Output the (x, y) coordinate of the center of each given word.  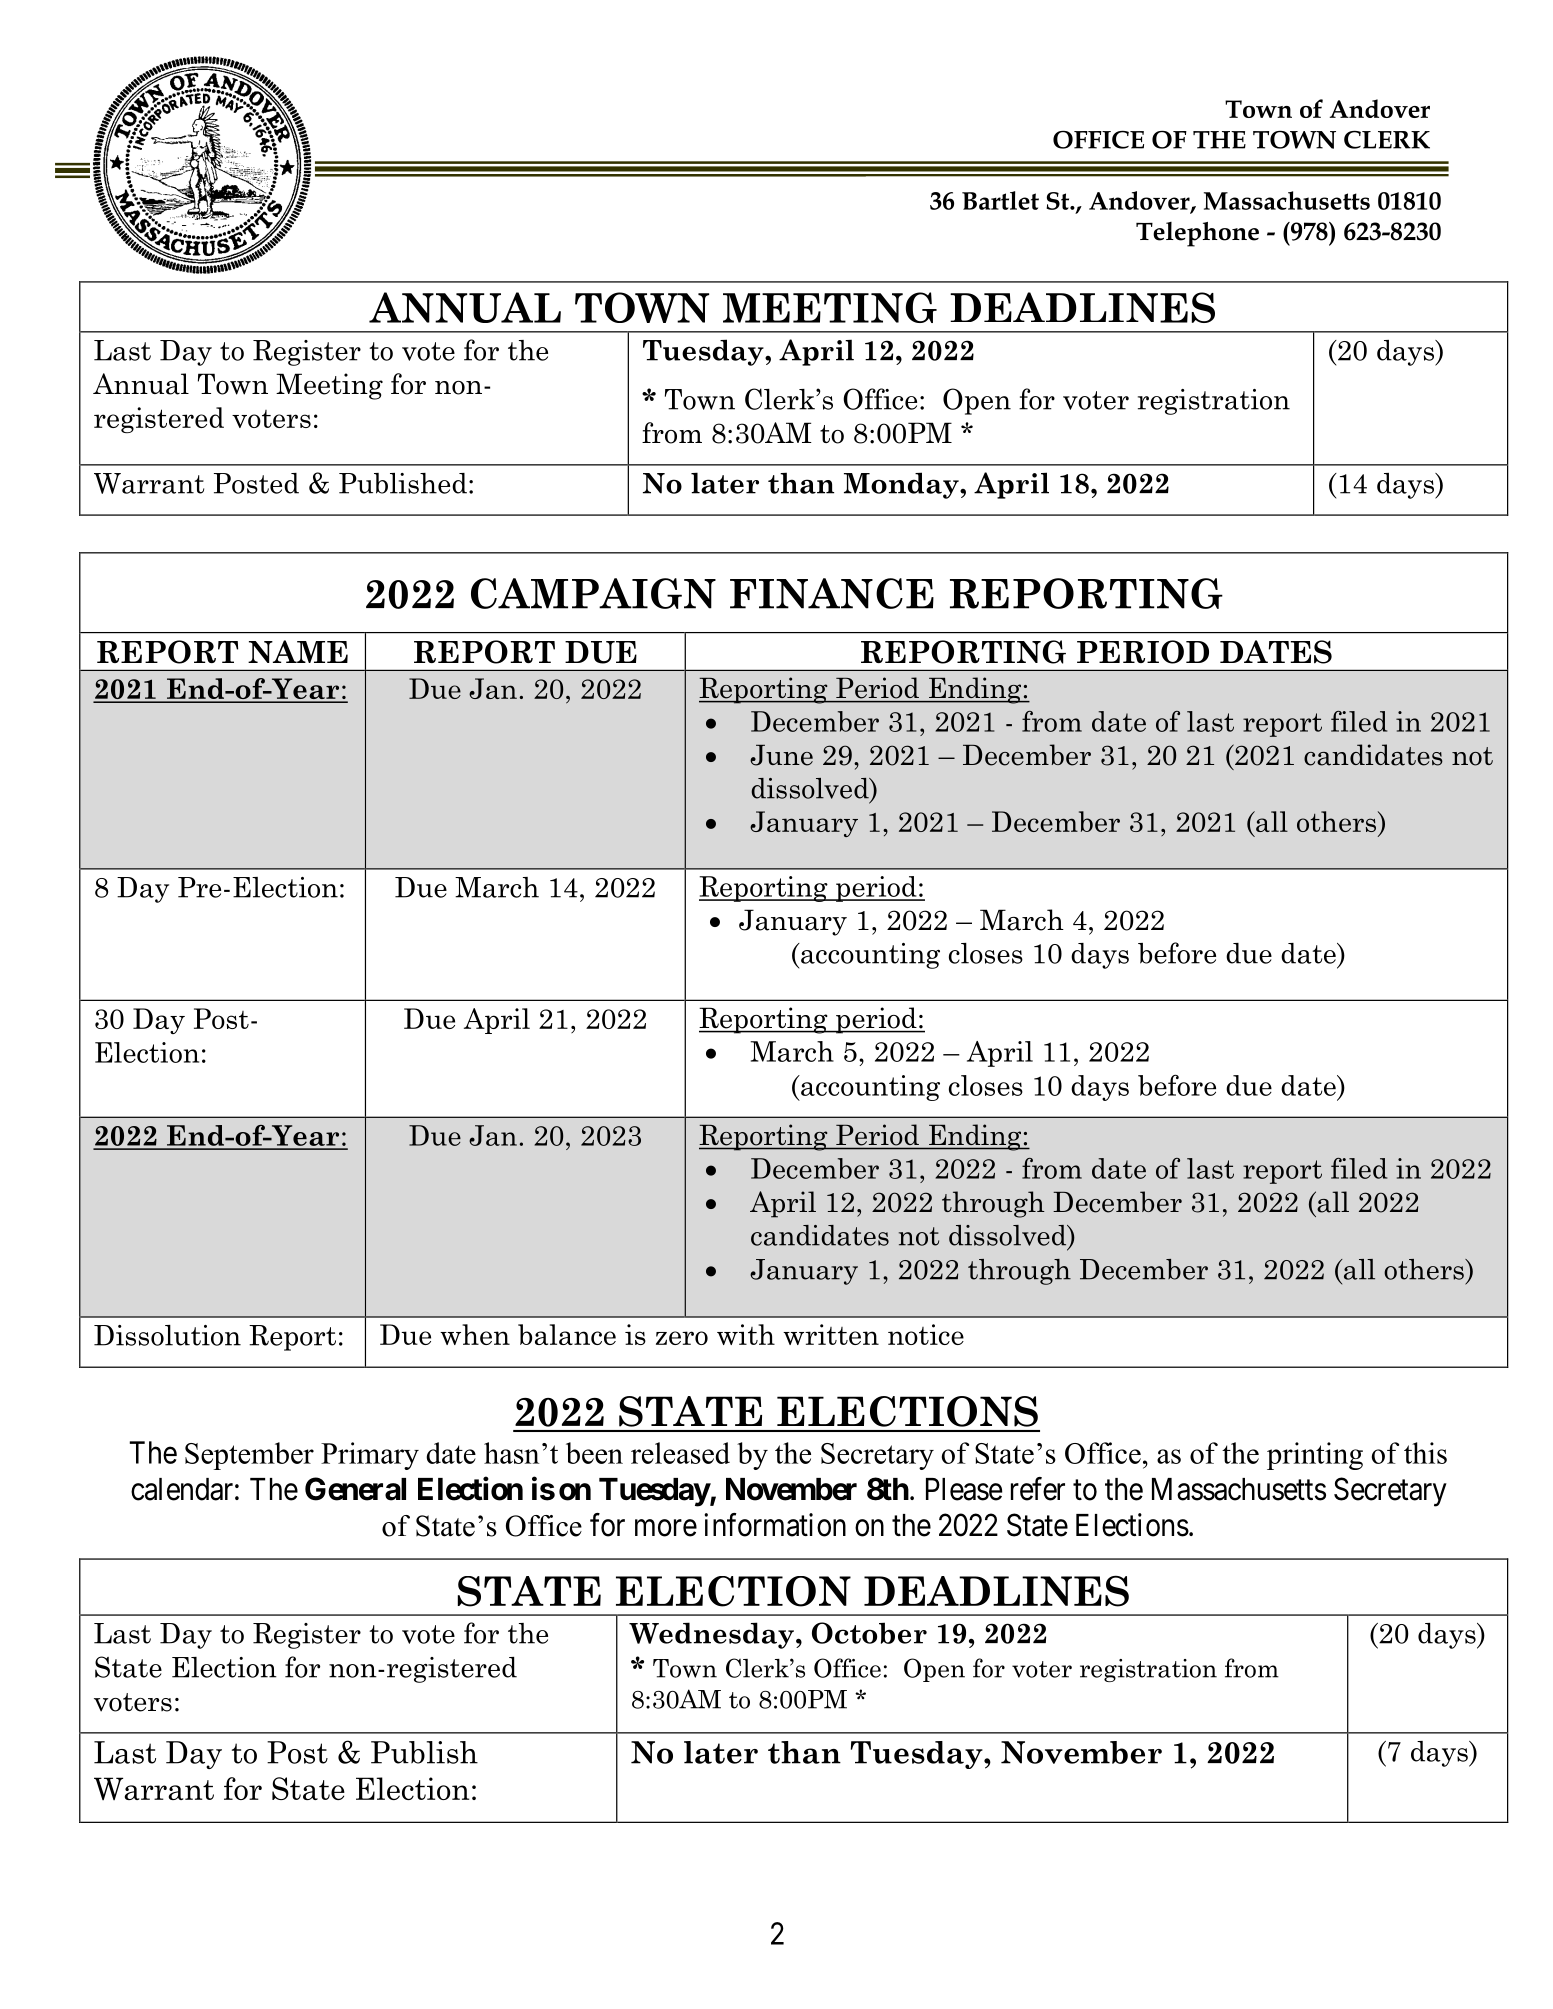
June (781, 755)
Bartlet (1000, 200)
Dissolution (167, 1335)
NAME (298, 651)
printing (1315, 1456)
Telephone (1197, 234)
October (869, 1633)
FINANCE (832, 593)
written (831, 1334)
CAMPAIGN (593, 593)
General (355, 1489)
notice (926, 1334)
